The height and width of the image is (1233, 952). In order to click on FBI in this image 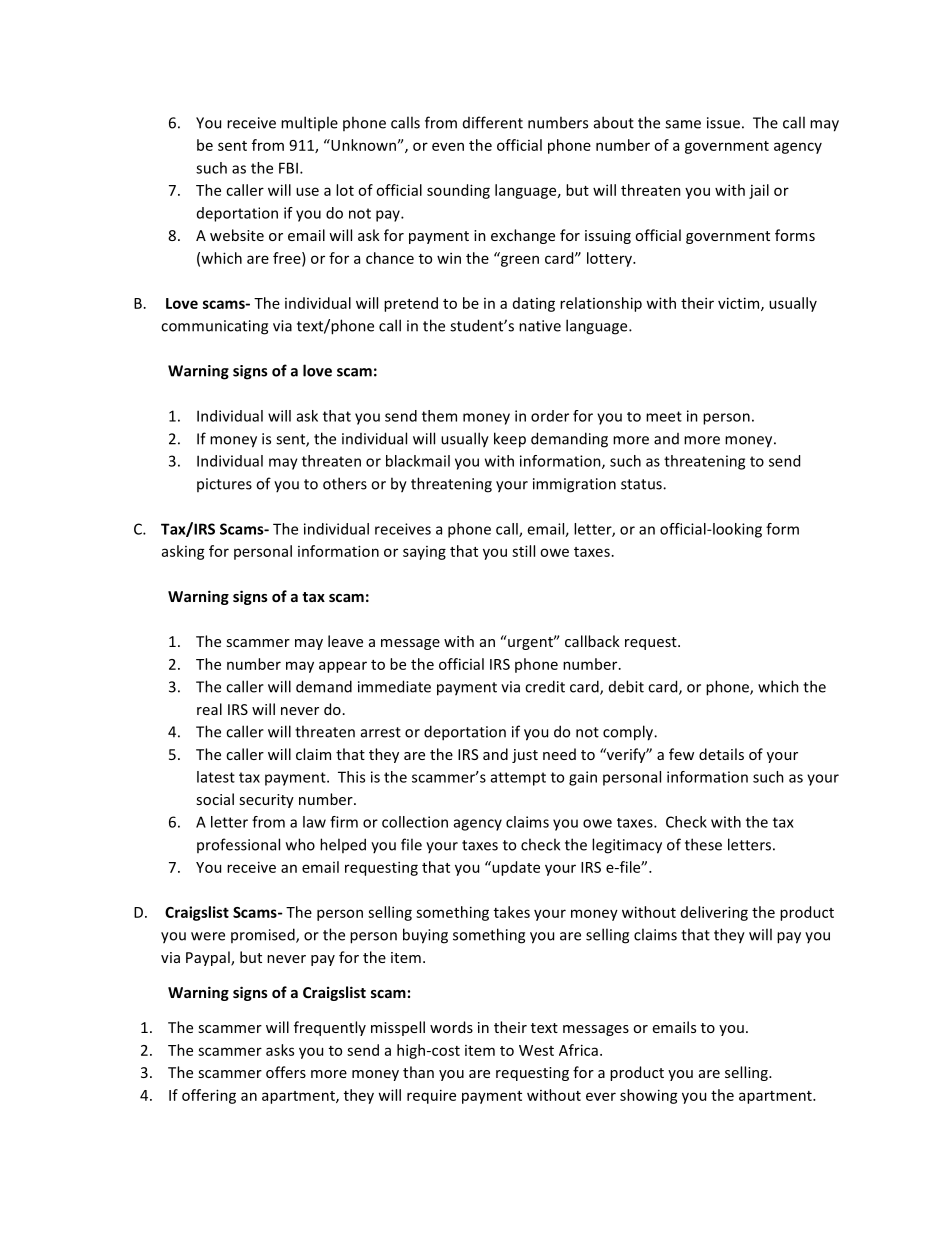, I will do `click(288, 168)`.
